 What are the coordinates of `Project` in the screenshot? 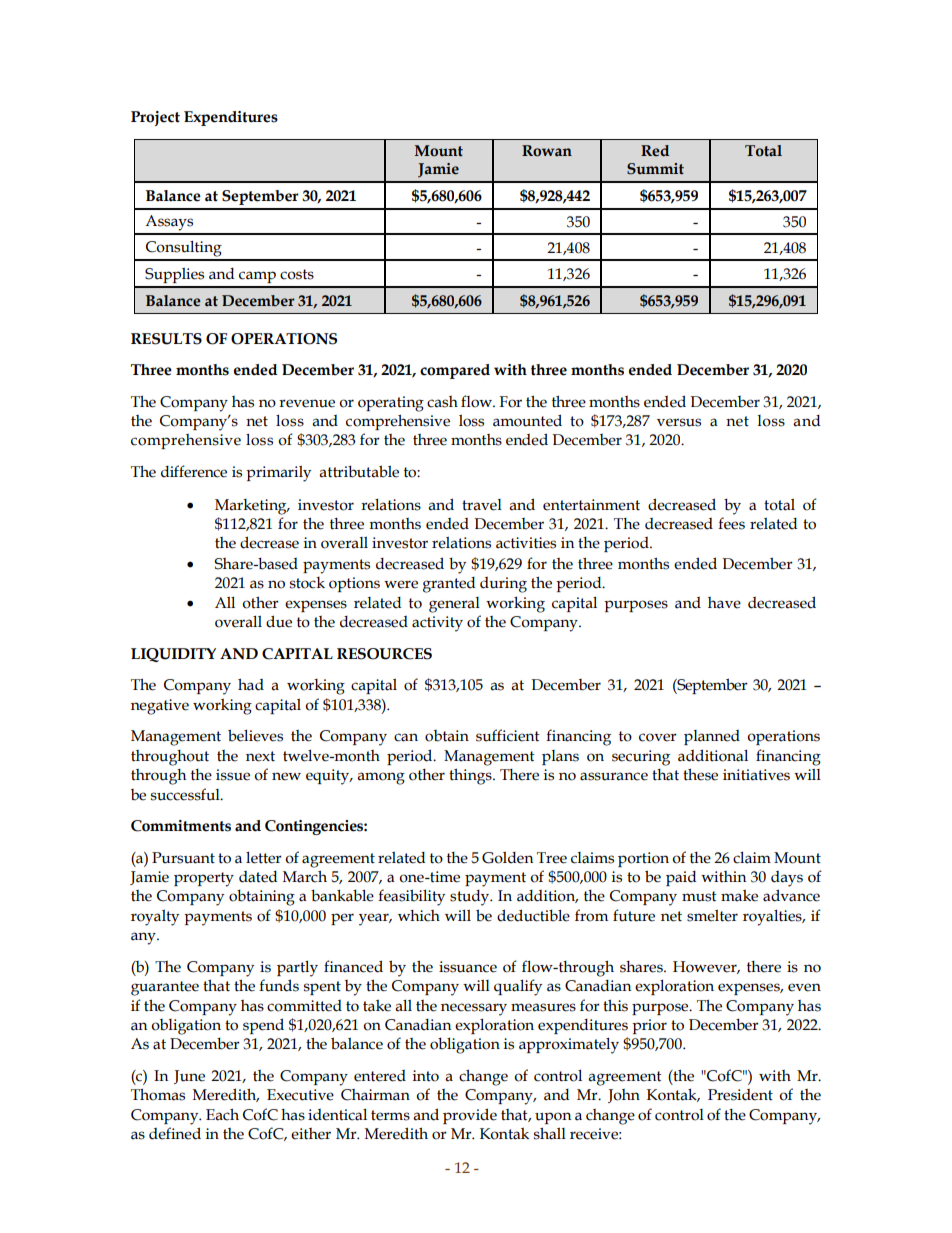 It's located at (155, 118).
